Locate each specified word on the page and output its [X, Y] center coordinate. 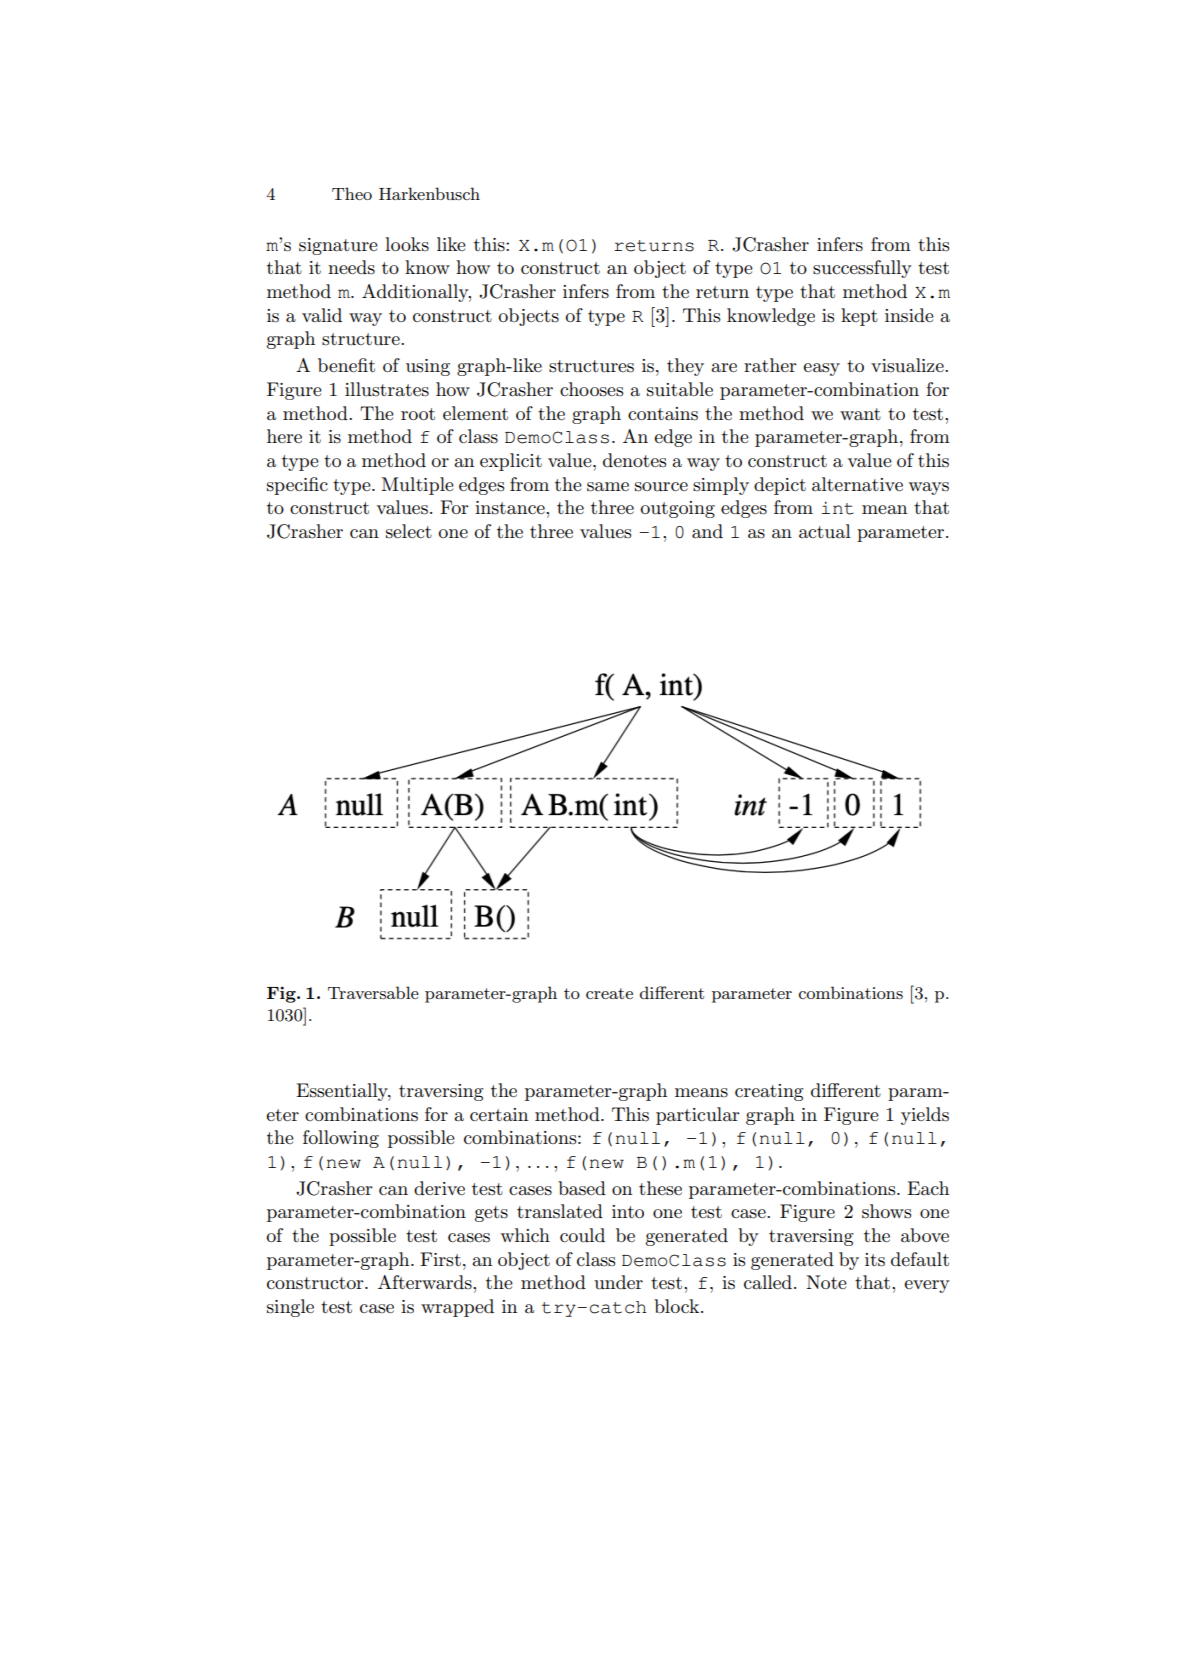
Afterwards [426, 1282]
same [608, 487]
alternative [857, 484]
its [875, 1260]
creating [769, 1092]
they [685, 367]
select [409, 531]
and [707, 531]
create [609, 993]
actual [825, 531]
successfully [862, 269]
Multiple [417, 486]
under [618, 1282]
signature [338, 246]
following [341, 1139]
